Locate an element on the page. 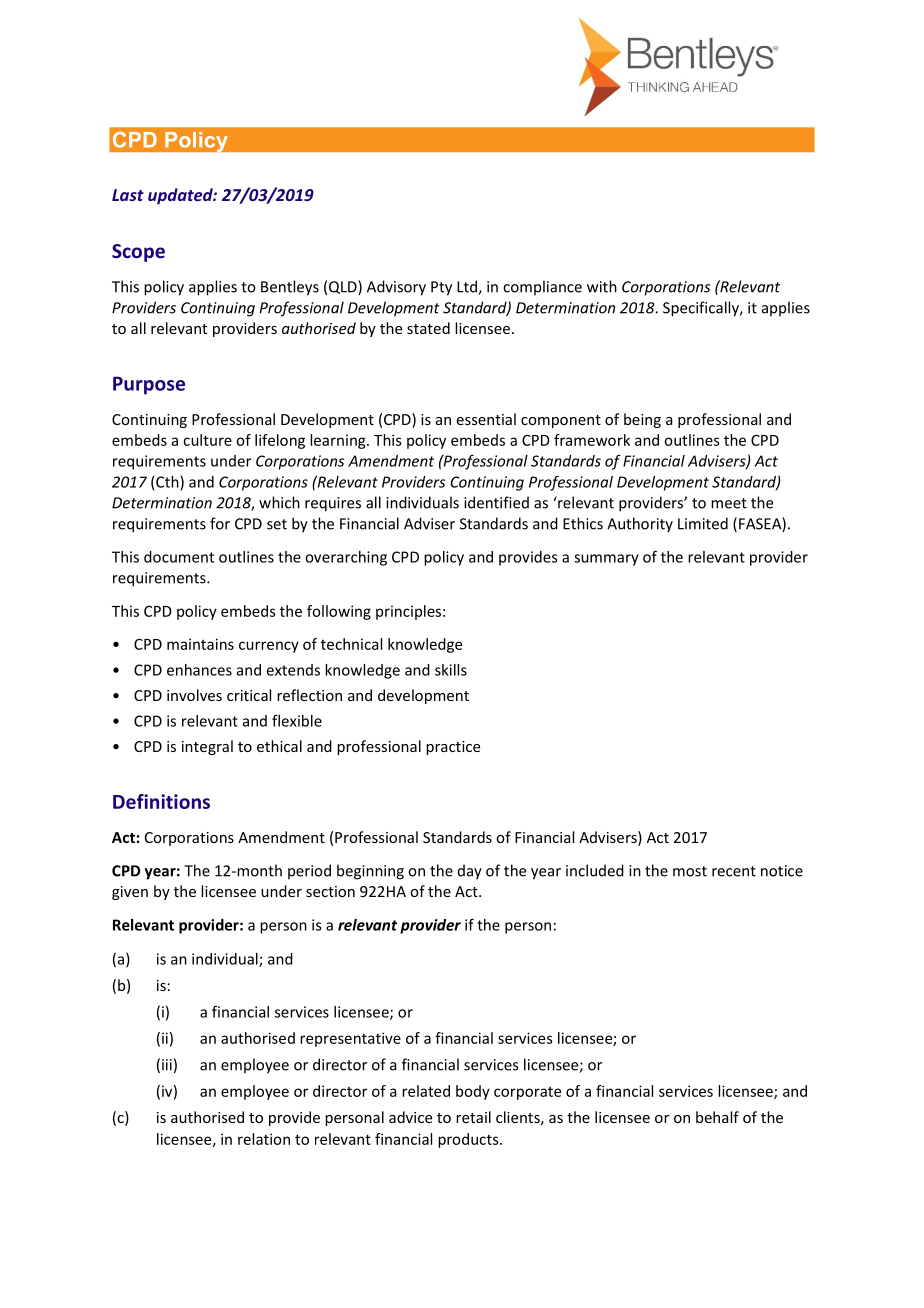  with is located at coordinates (602, 286).
